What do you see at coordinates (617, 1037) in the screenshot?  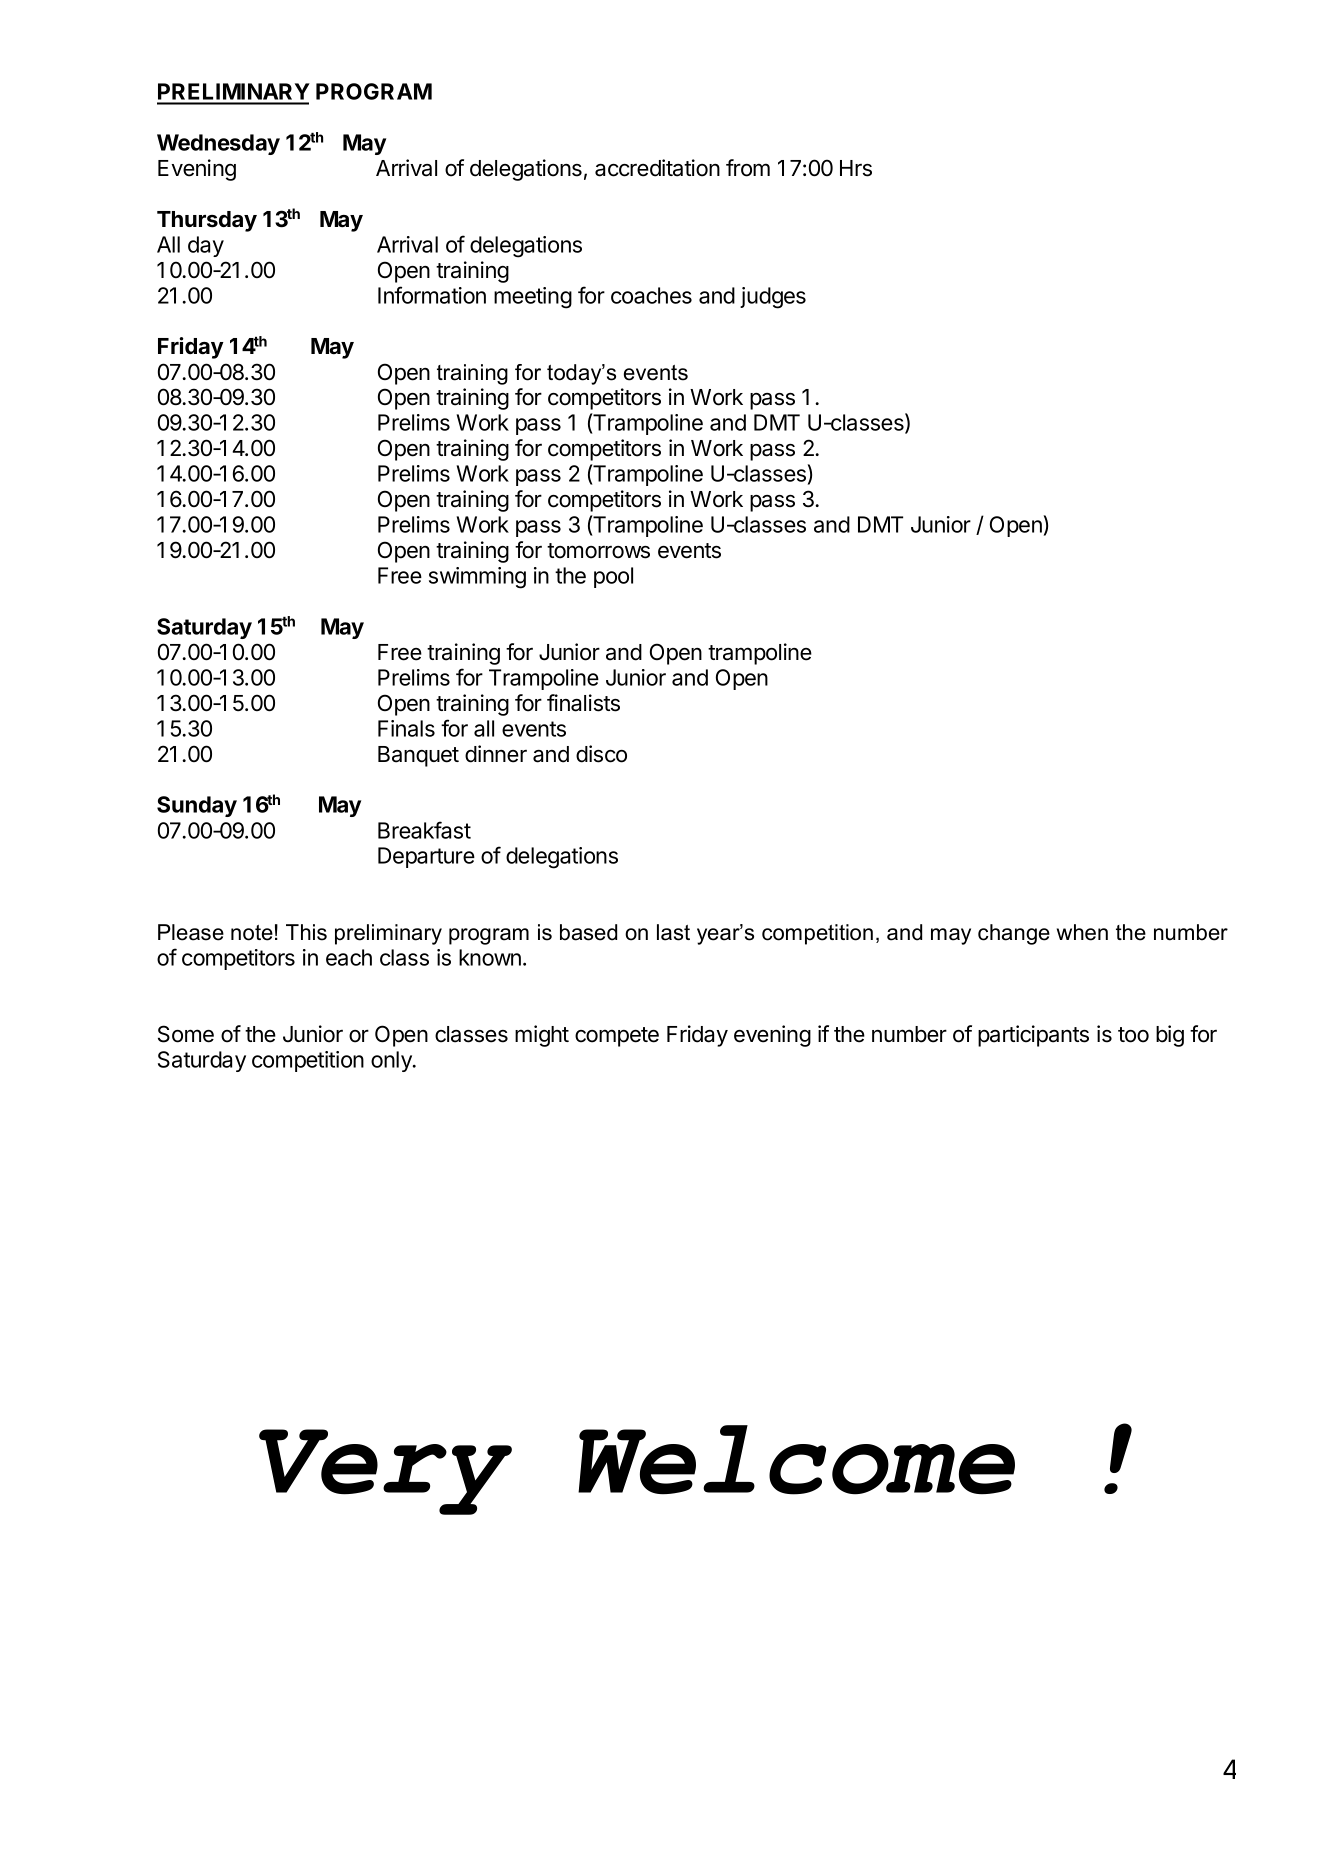 I see `compete` at bounding box center [617, 1037].
